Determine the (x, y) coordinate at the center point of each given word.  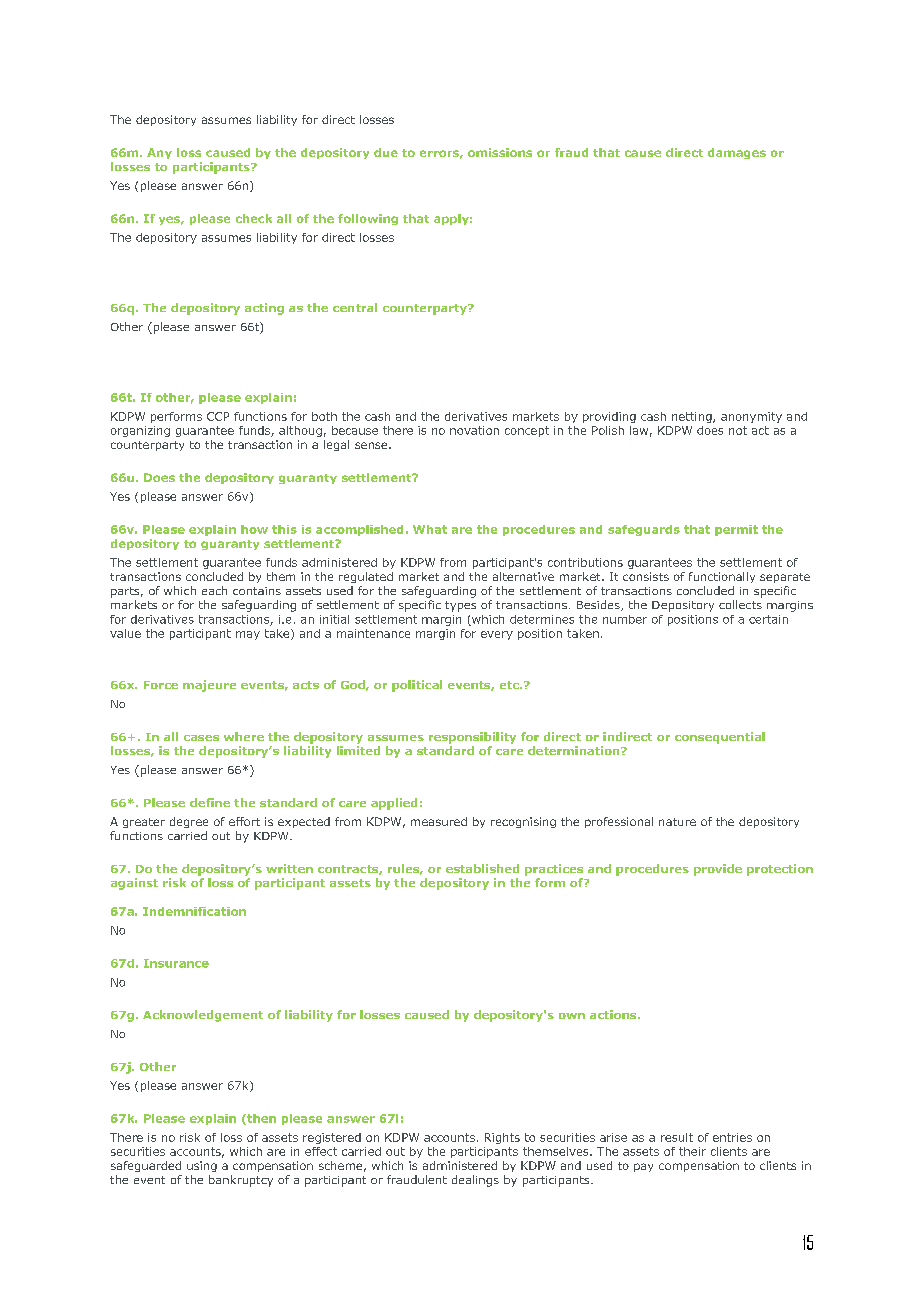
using (202, 1166)
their (692, 1151)
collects (740, 604)
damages (737, 153)
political (417, 686)
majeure (209, 686)
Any (159, 153)
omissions (500, 152)
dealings (475, 1181)
